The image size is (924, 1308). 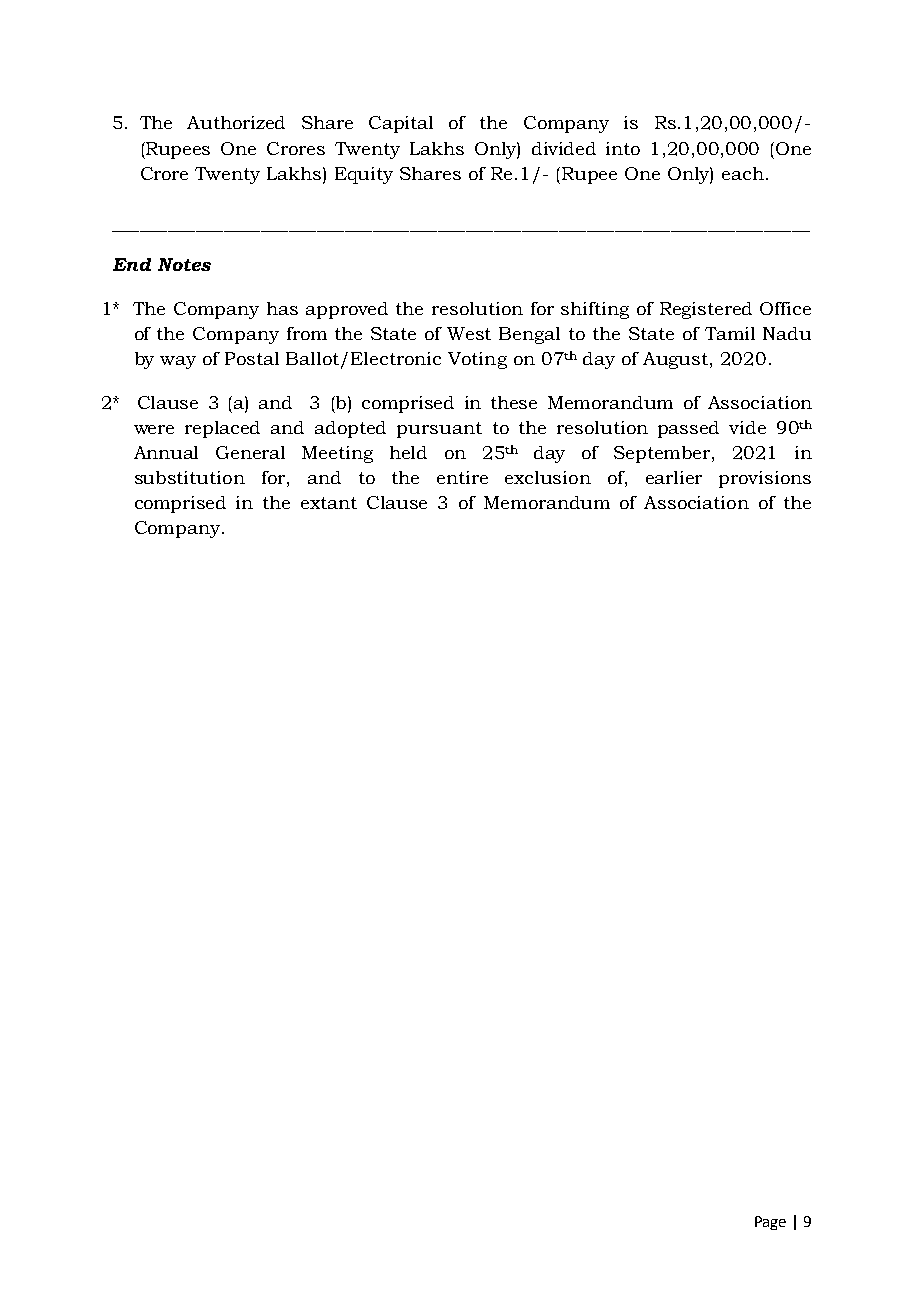 What do you see at coordinates (236, 122) in the screenshot?
I see `Authorized` at bounding box center [236, 122].
